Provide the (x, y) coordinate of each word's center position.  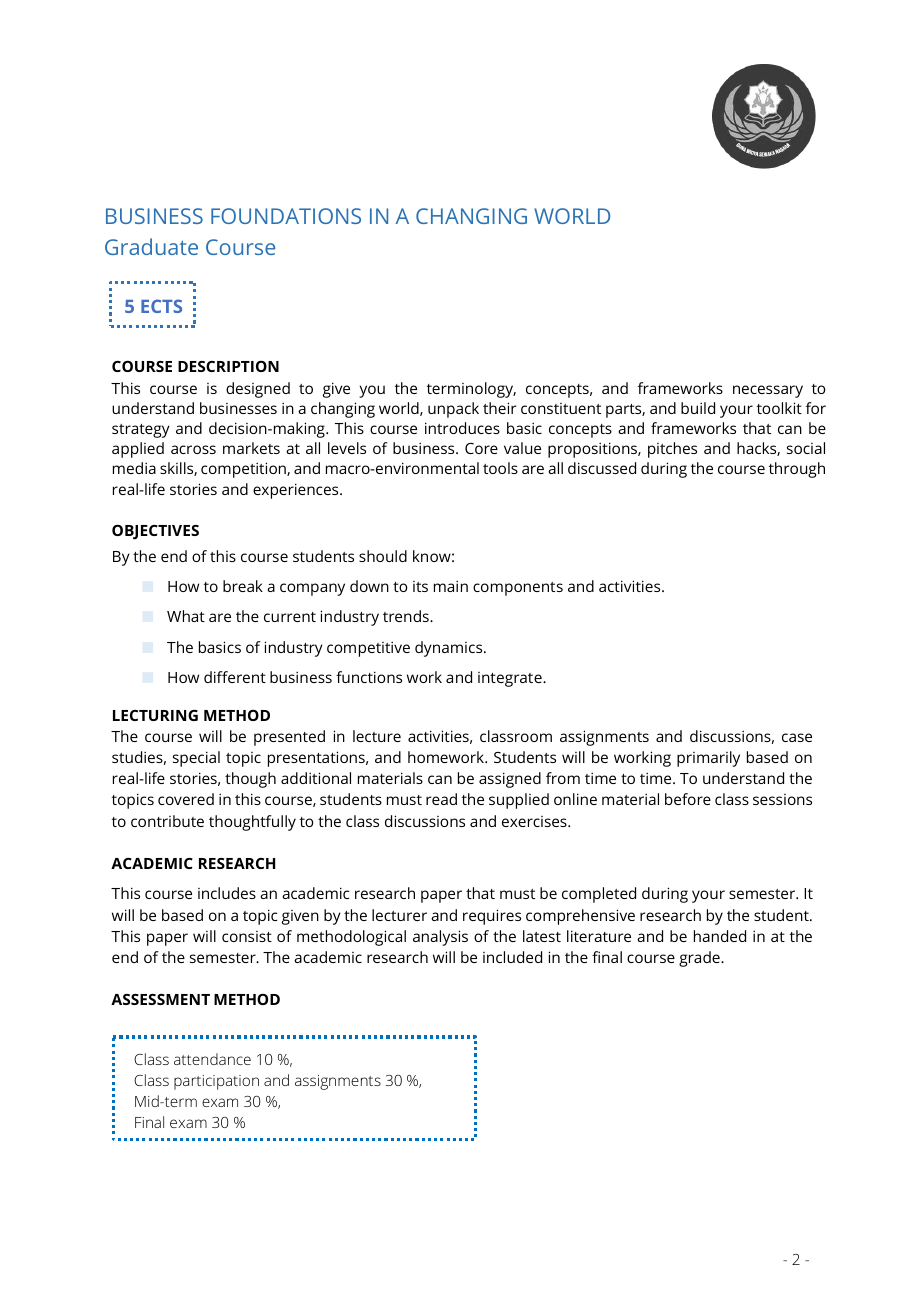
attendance (212, 1059)
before (688, 799)
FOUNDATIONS (286, 216)
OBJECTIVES (155, 532)
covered (186, 799)
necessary (768, 391)
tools (500, 468)
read (441, 799)
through (797, 470)
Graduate (151, 246)
